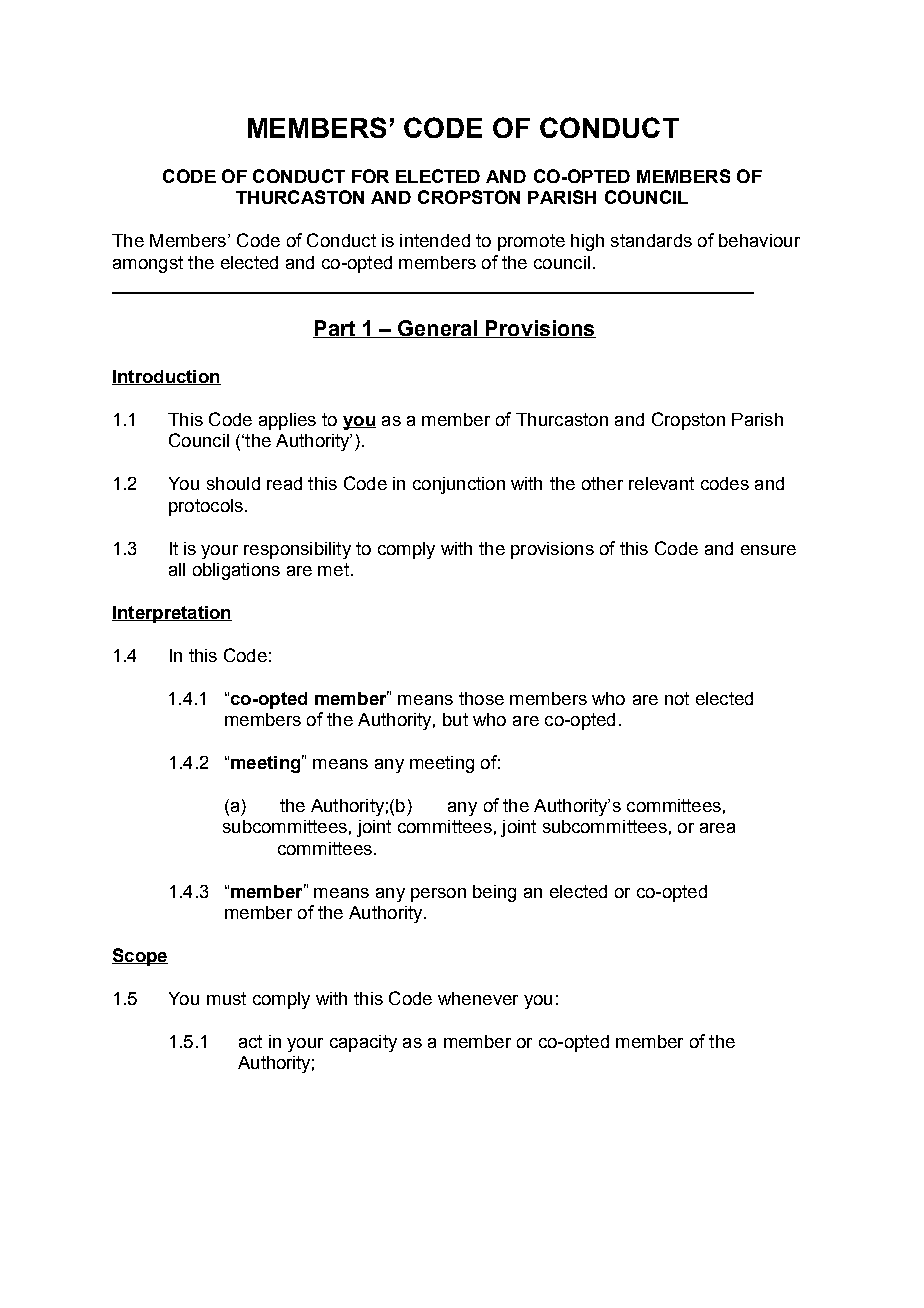 The image size is (924, 1308). Describe the element at coordinates (768, 550) in the screenshot. I see `ensure` at that location.
